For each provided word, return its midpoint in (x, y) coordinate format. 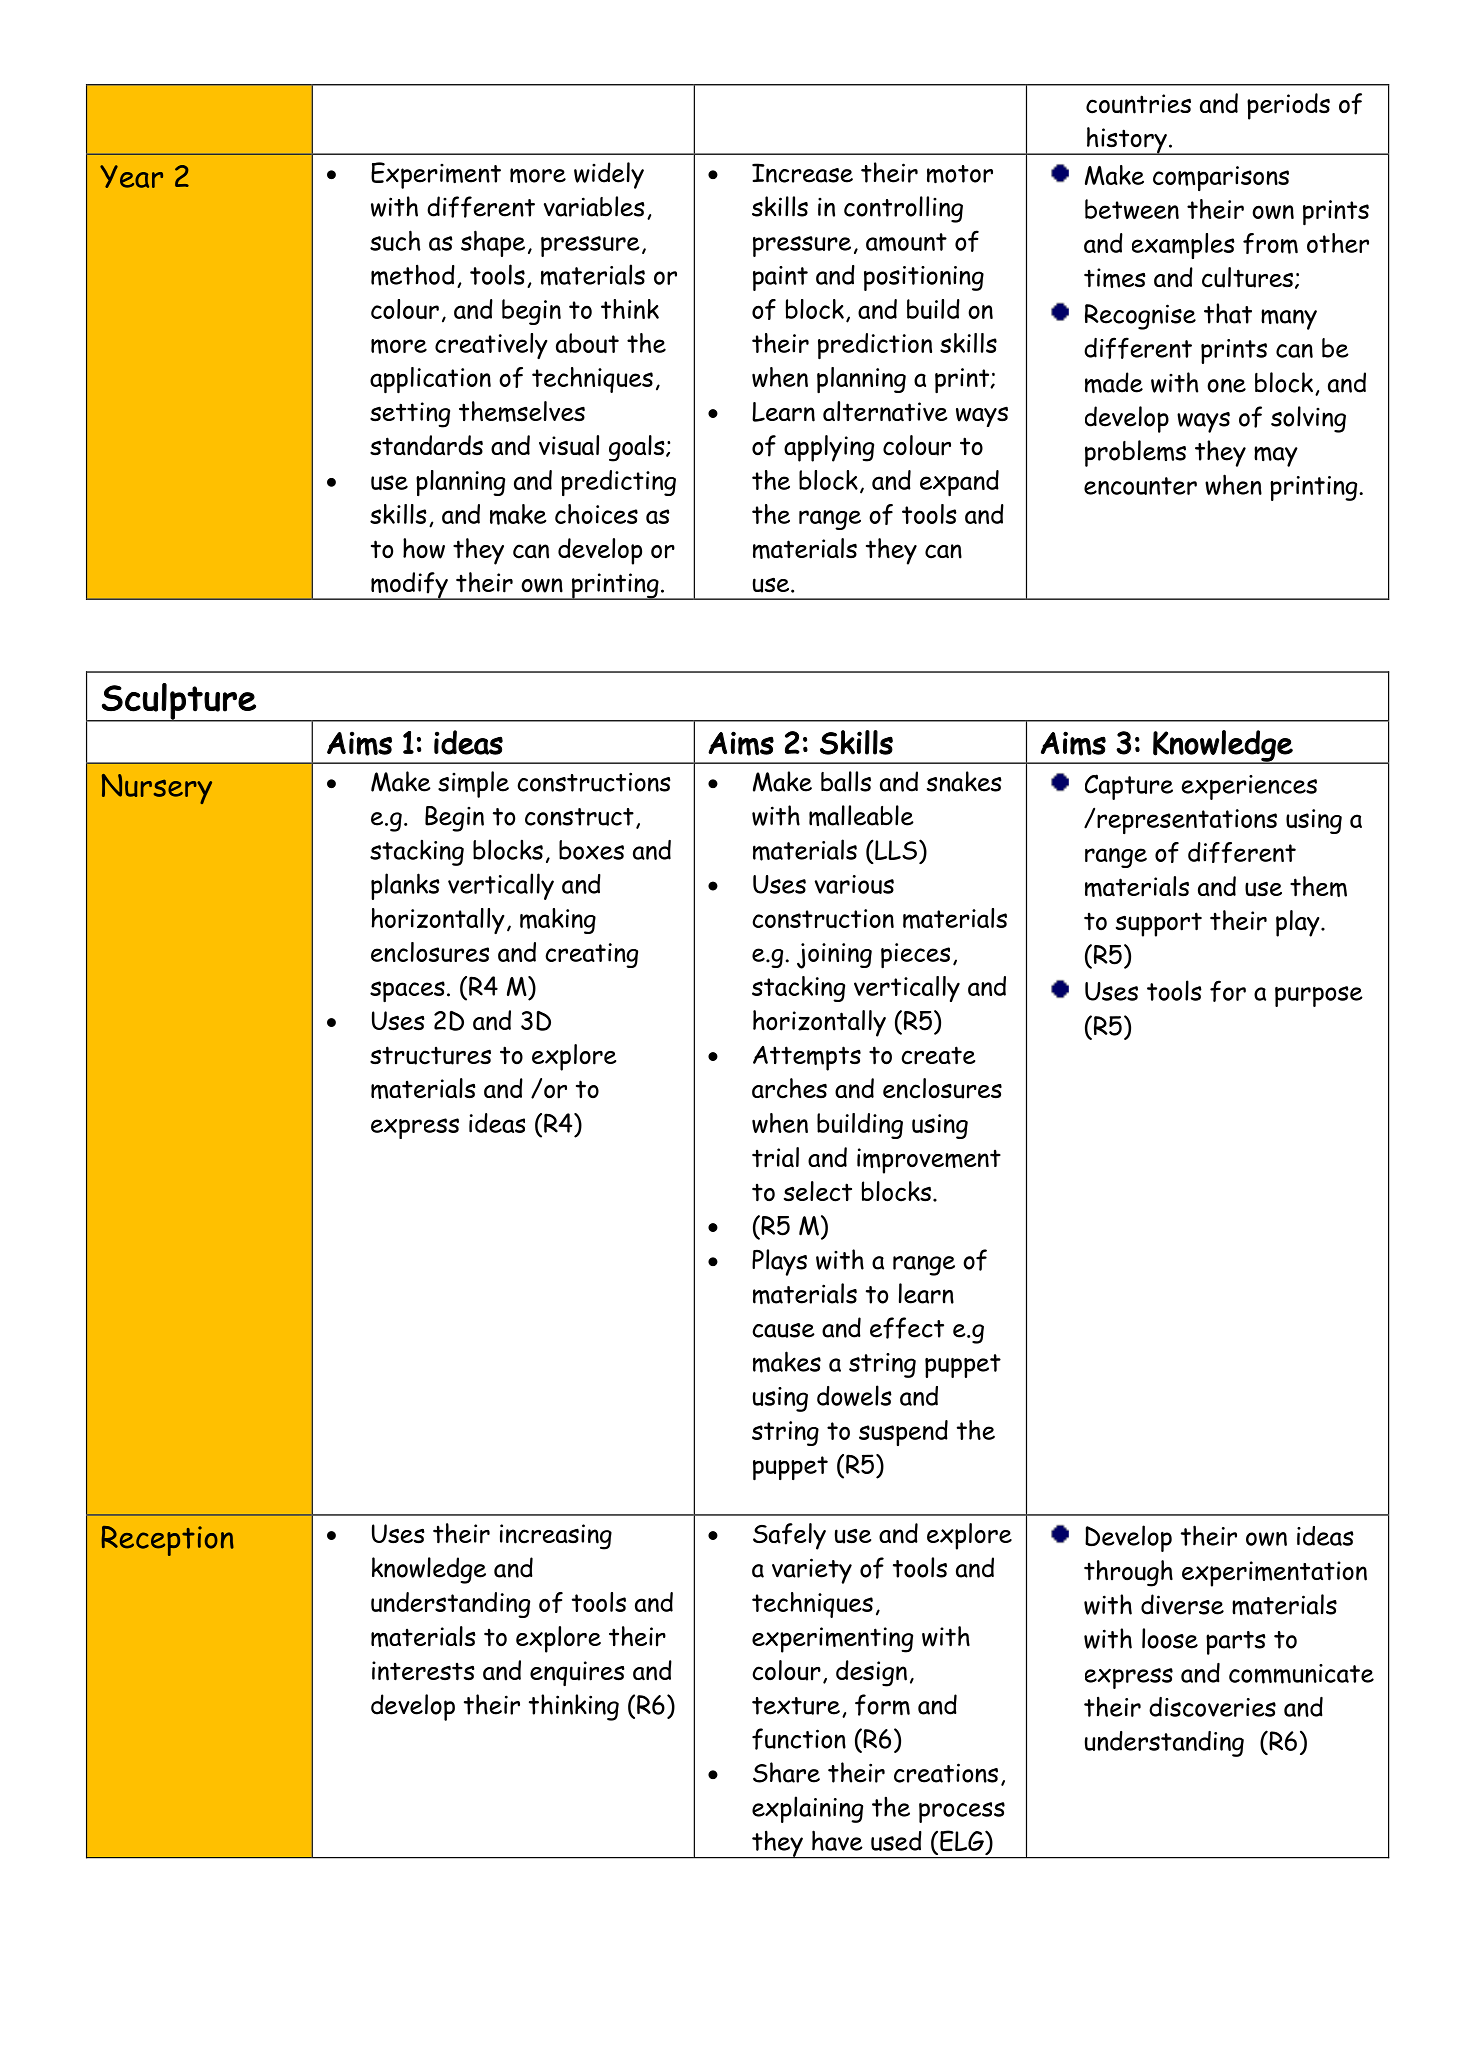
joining (834, 956)
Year (131, 176)
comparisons (1221, 178)
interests (423, 1671)
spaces (407, 991)
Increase (802, 173)
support (1159, 924)
